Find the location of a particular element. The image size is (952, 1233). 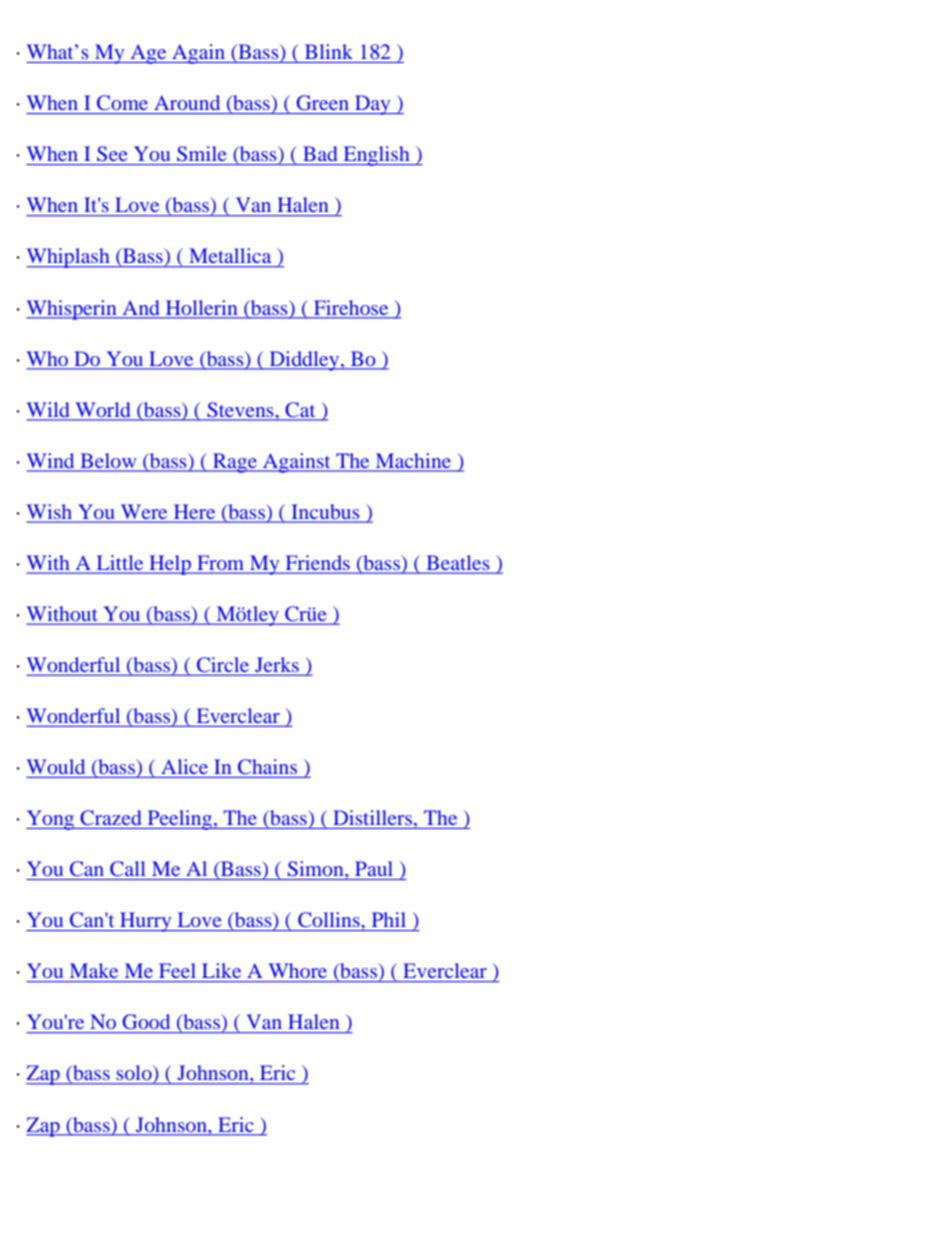

solo is located at coordinates (135, 1074).
